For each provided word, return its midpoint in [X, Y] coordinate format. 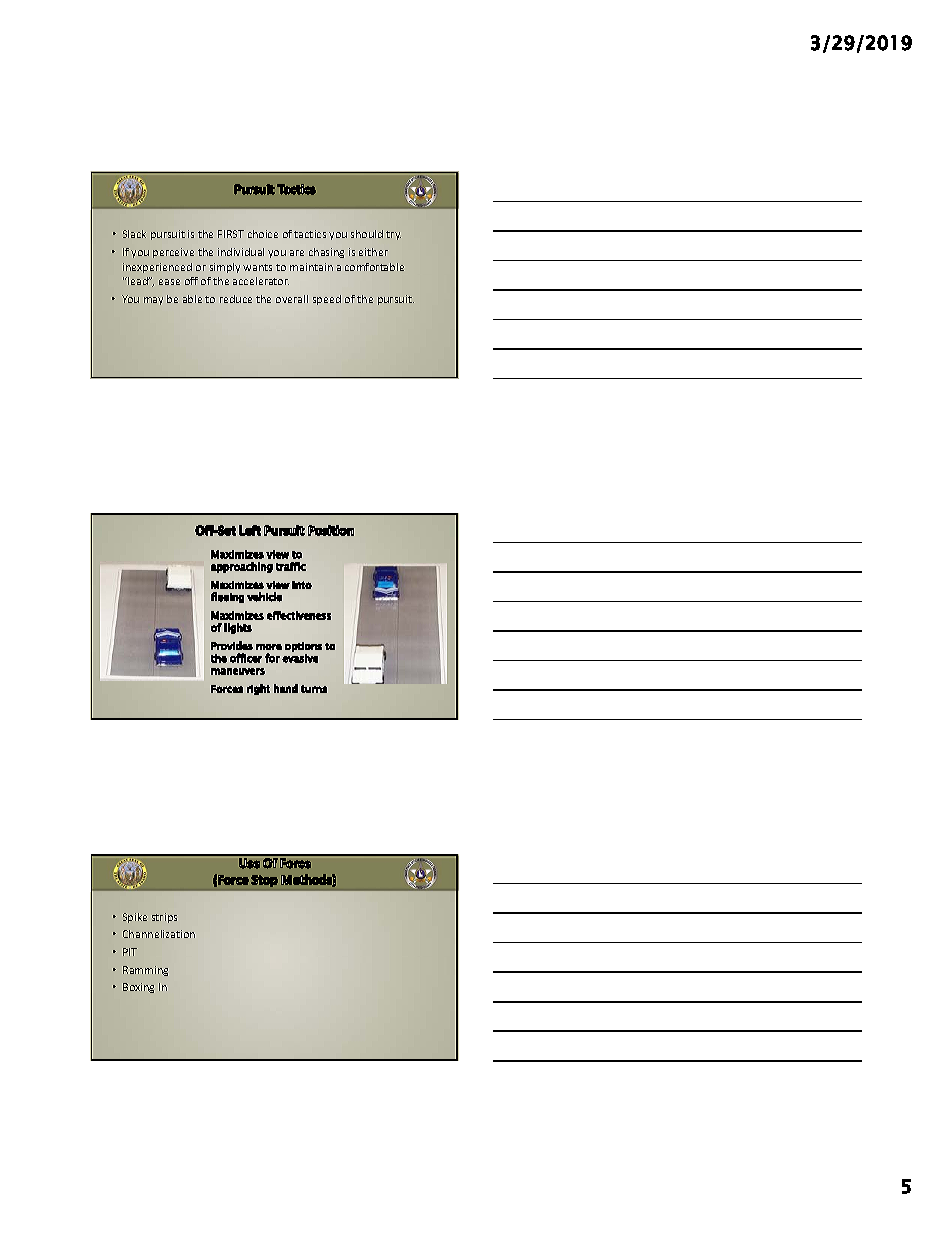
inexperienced [157, 268]
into [302, 585]
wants [257, 267]
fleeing [227, 597]
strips [164, 918]
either [373, 252]
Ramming [145, 971]
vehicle [264, 597]
